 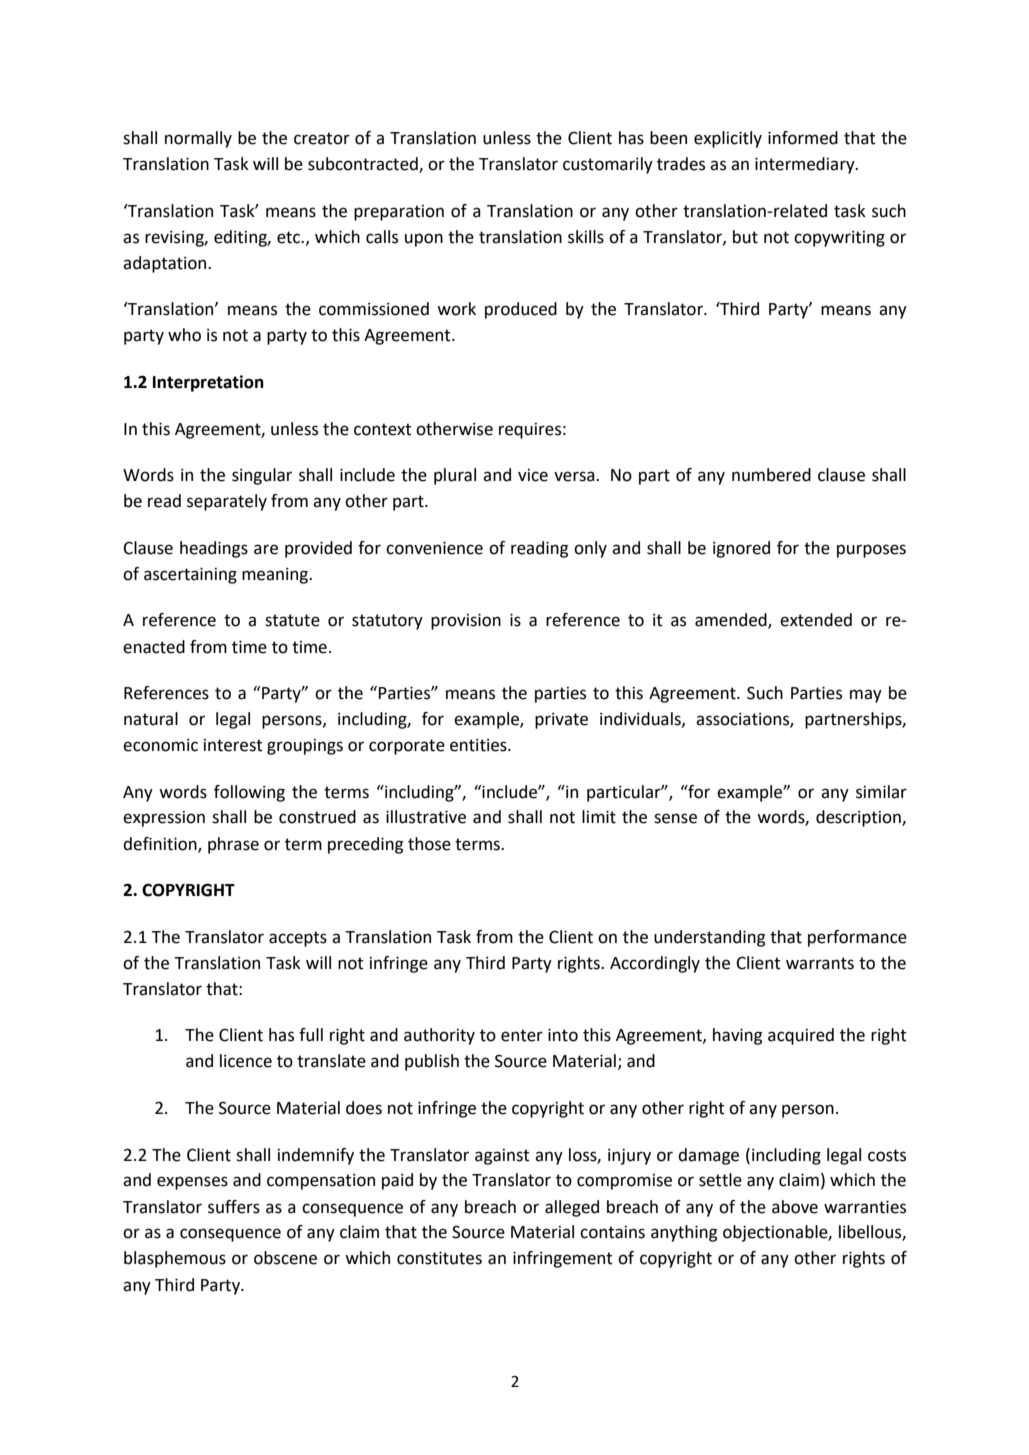 What do you see at coordinates (771, 475) in the screenshot?
I see `numbered` at bounding box center [771, 475].
